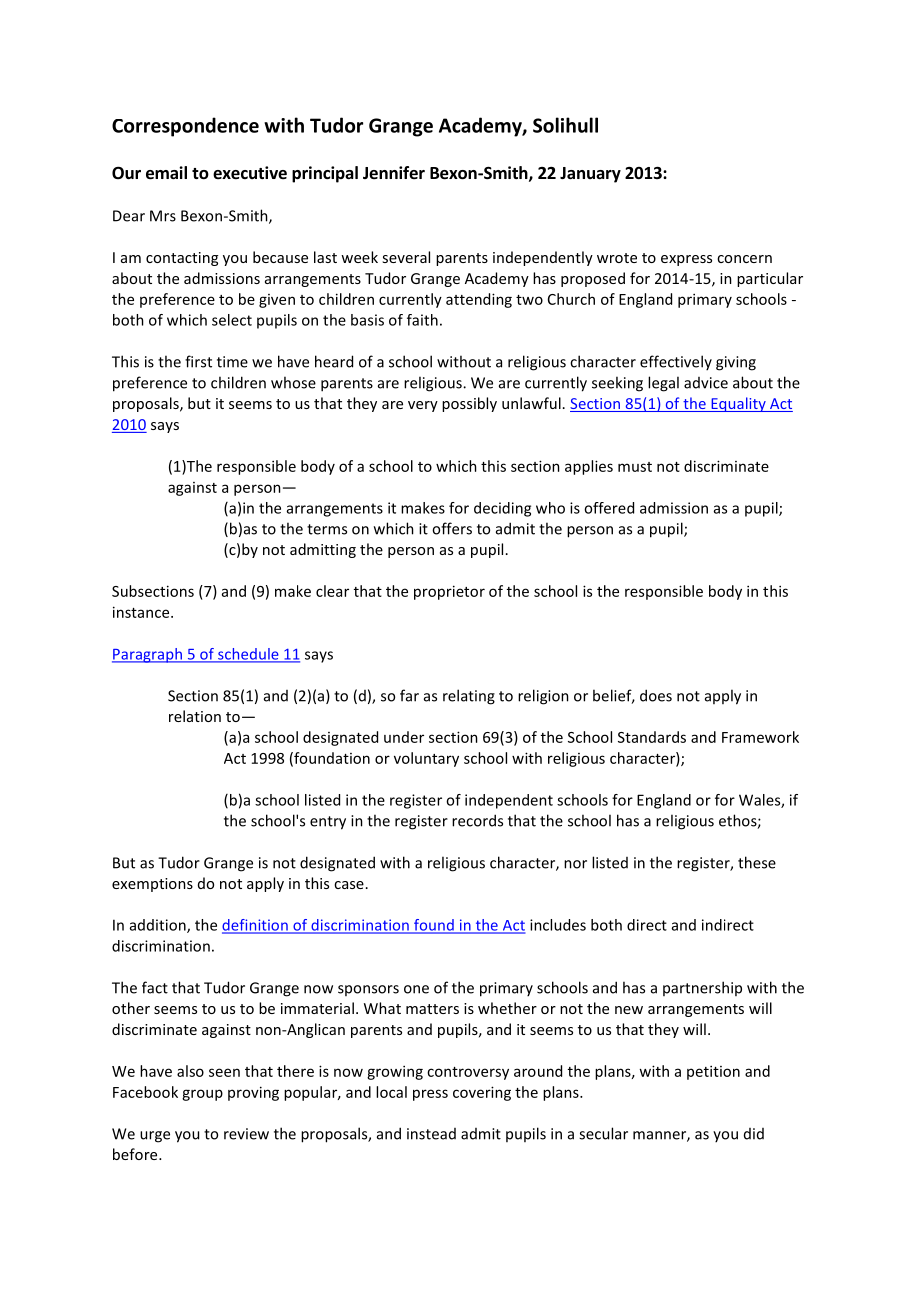  Describe the element at coordinates (198, 361) in the screenshot. I see `first` at that location.
